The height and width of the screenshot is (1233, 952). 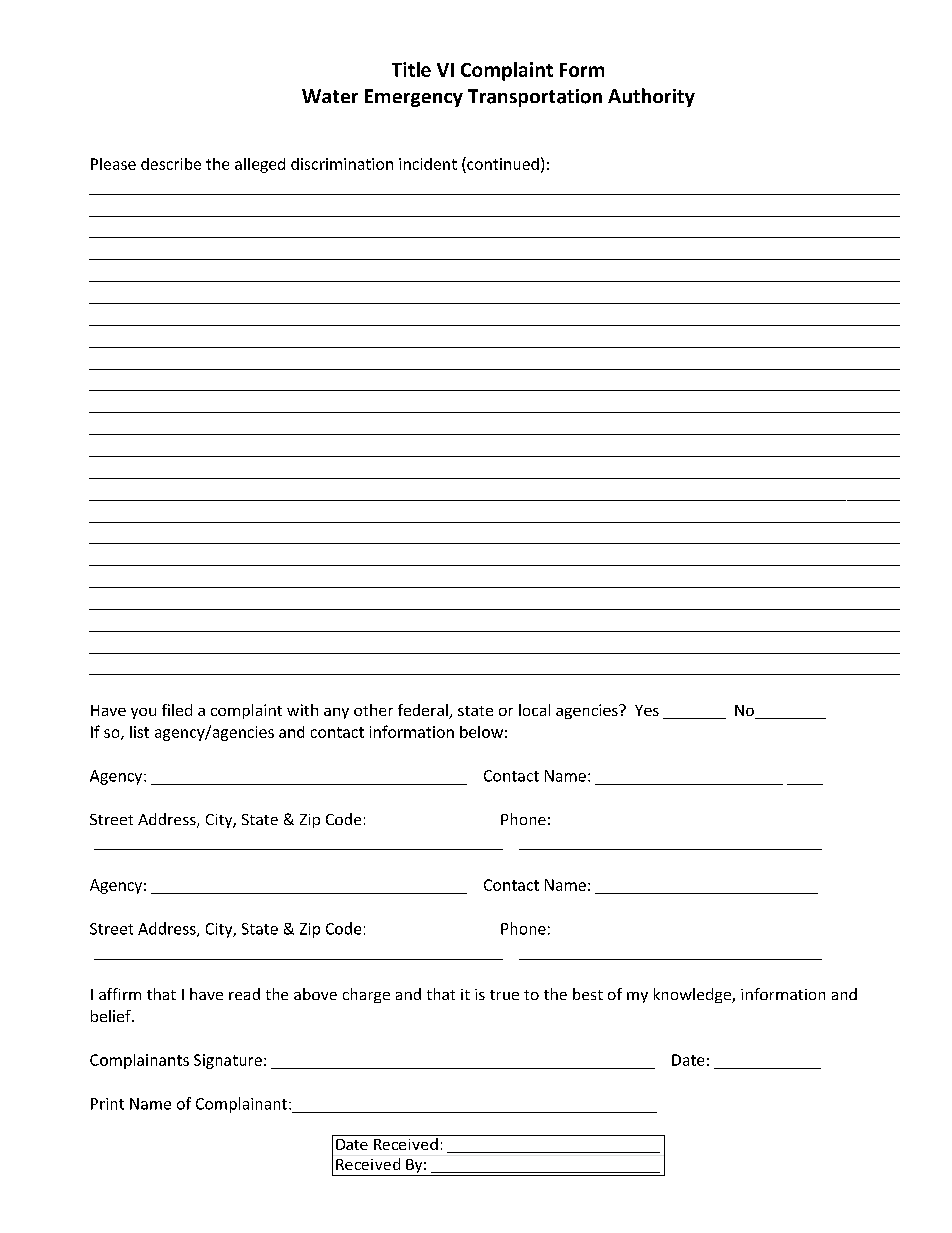 What do you see at coordinates (502, 163) in the screenshot?
I see `continued` at bounding box center [502, 163].
